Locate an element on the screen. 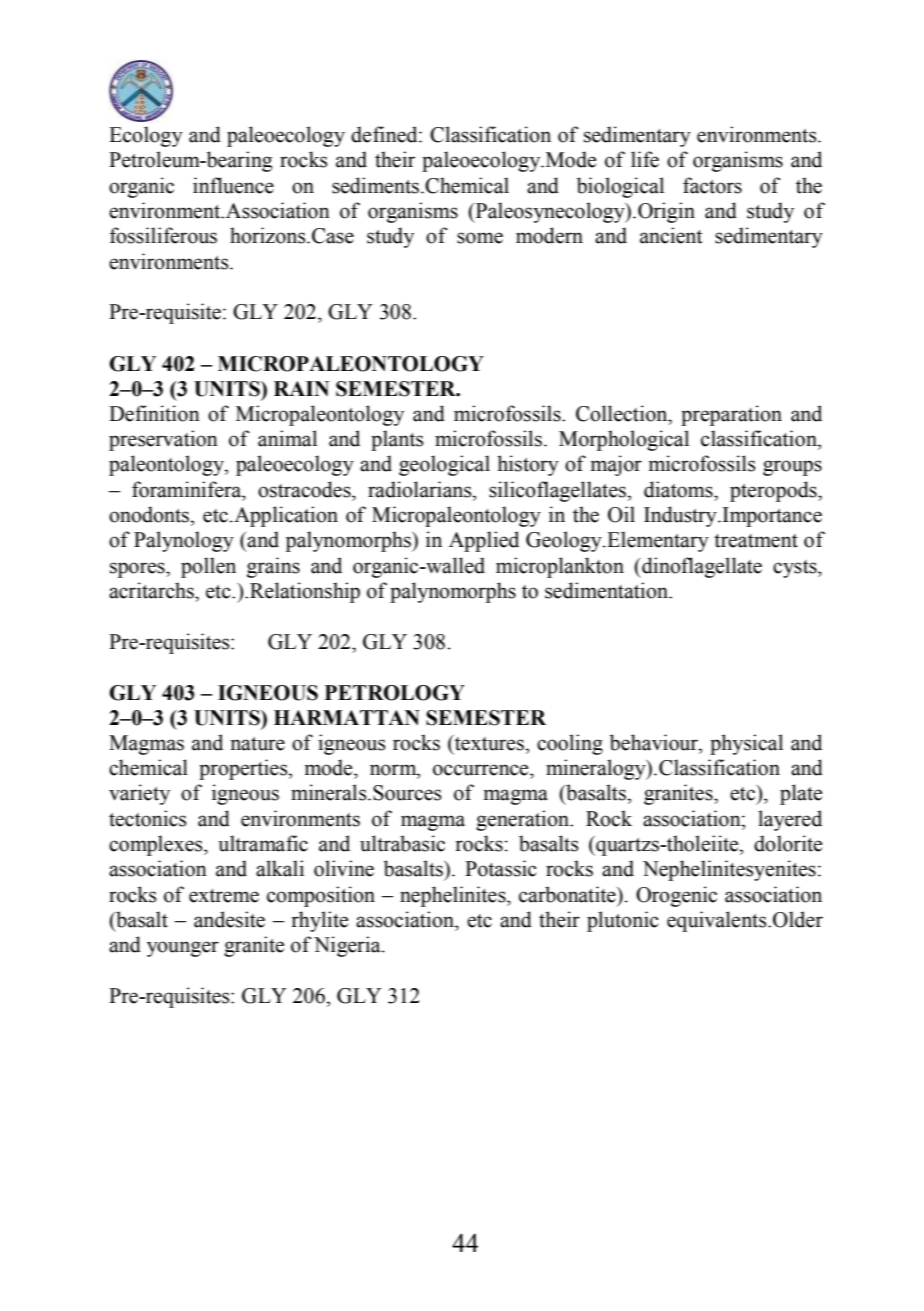 The image size is (924, 1311). preparation is located at coordinates (731, 415).
